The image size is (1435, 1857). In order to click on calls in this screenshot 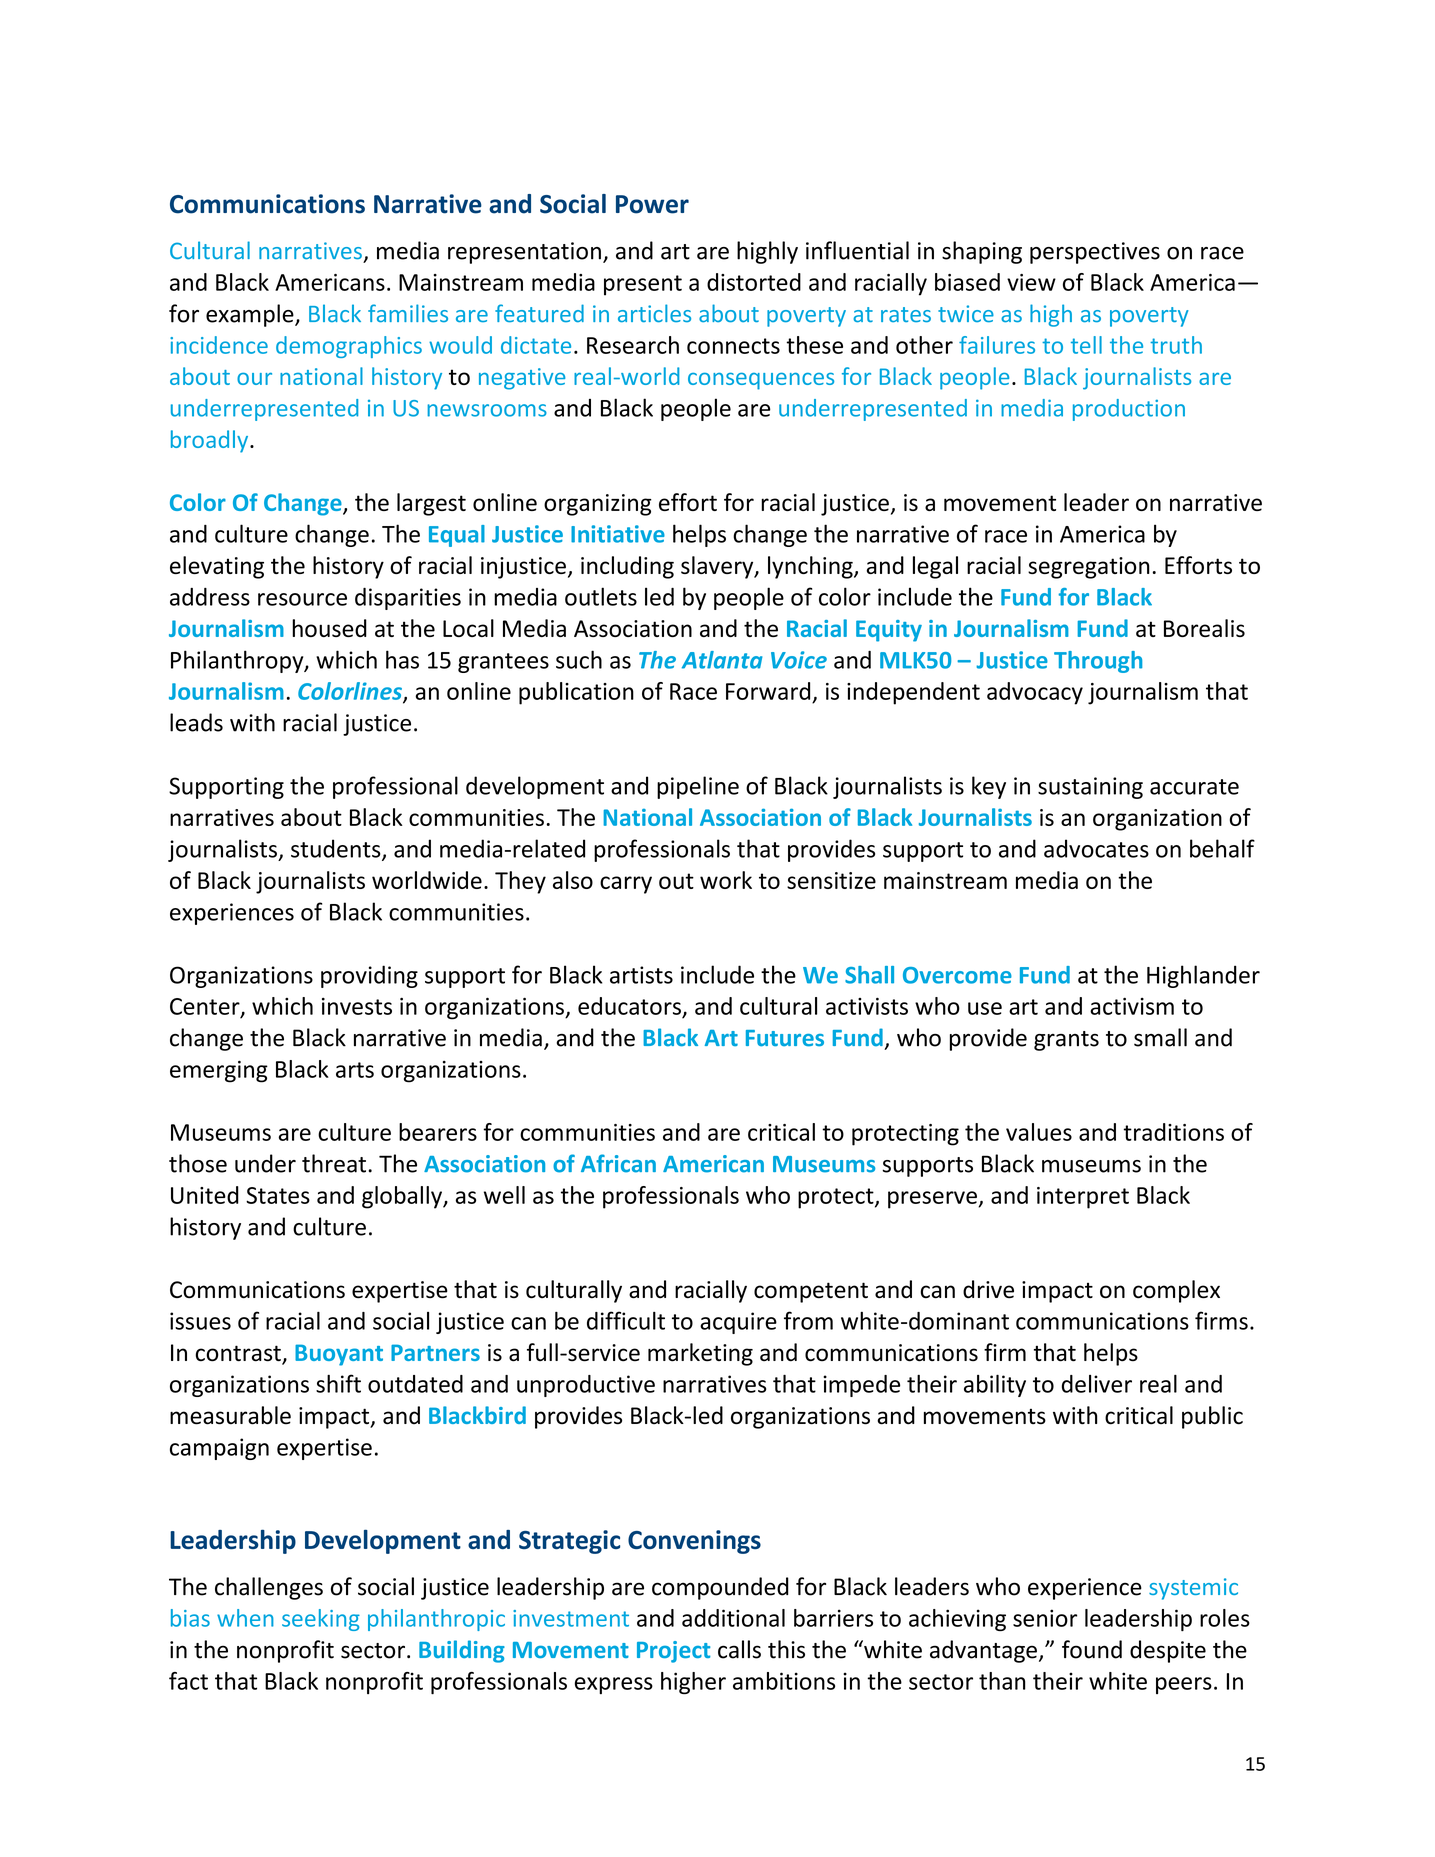, I will do `click(739, 1649)`.
